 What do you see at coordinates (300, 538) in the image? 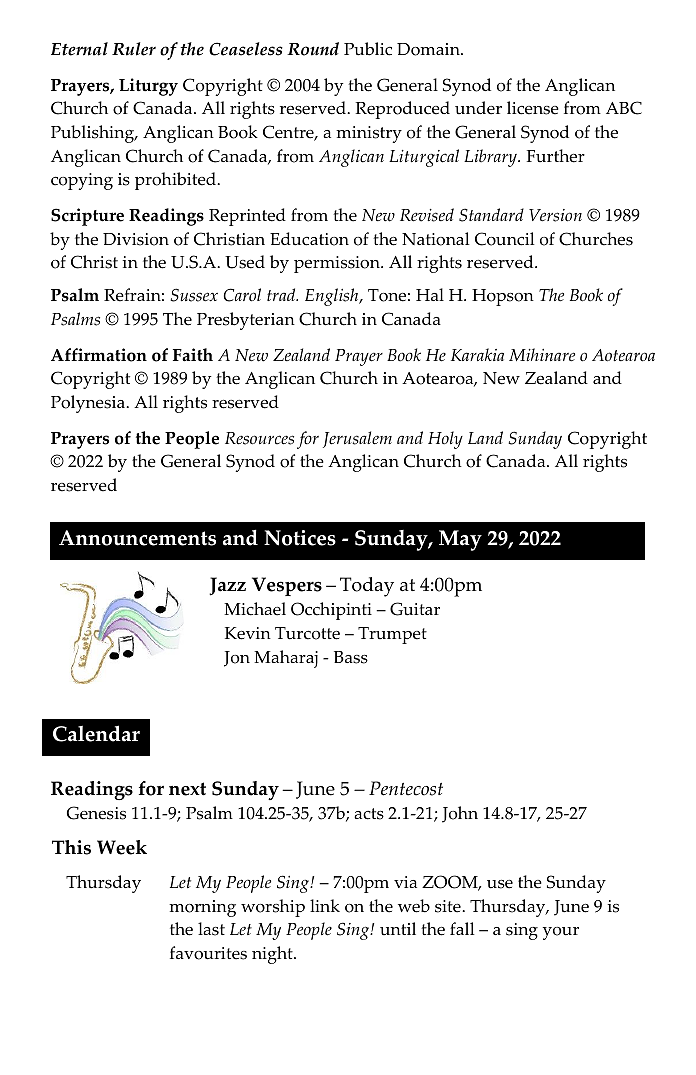
I see `Notices` at bounding box center [300, 538].
